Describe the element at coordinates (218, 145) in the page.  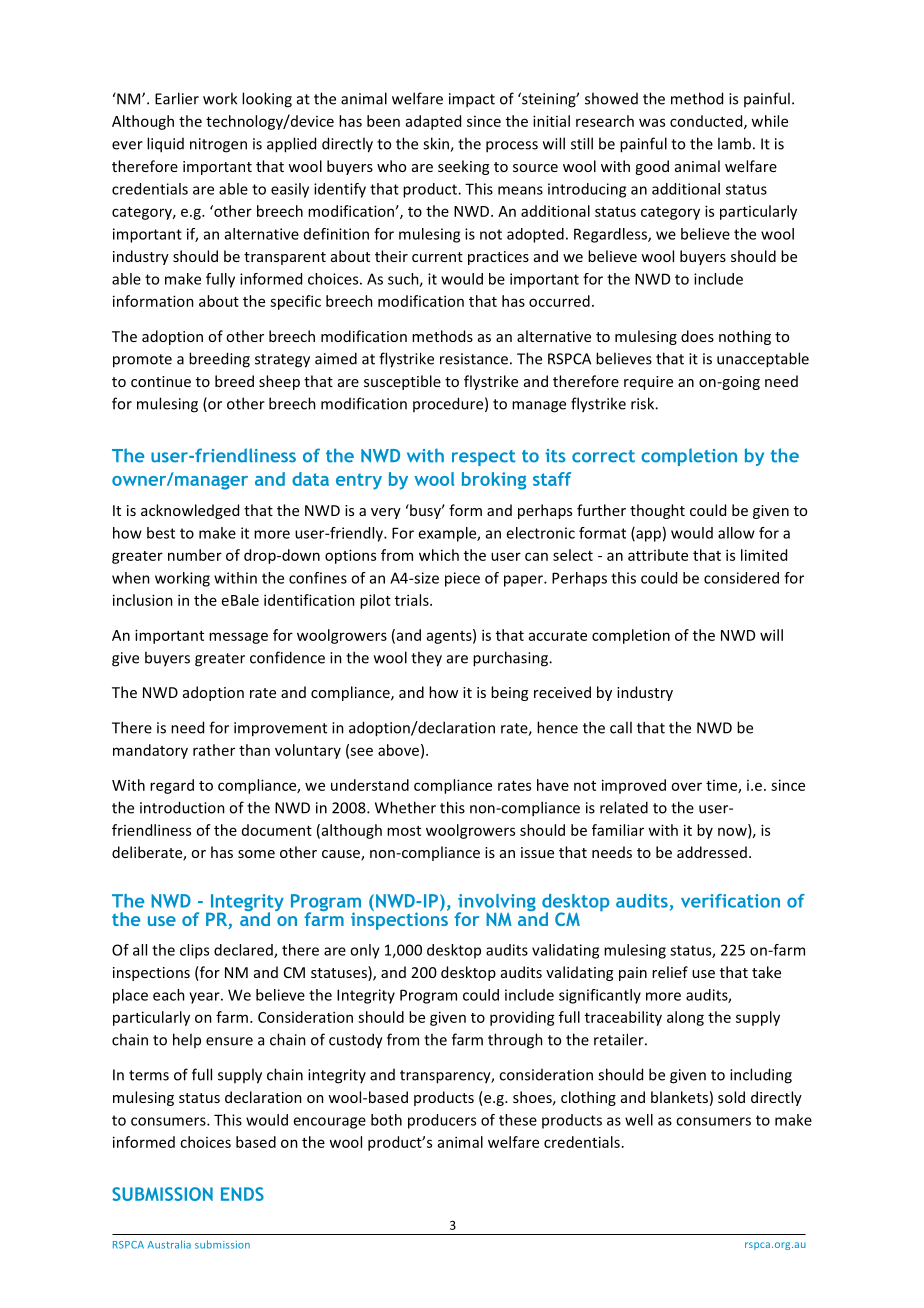
I see `nitrogen` at that location.
